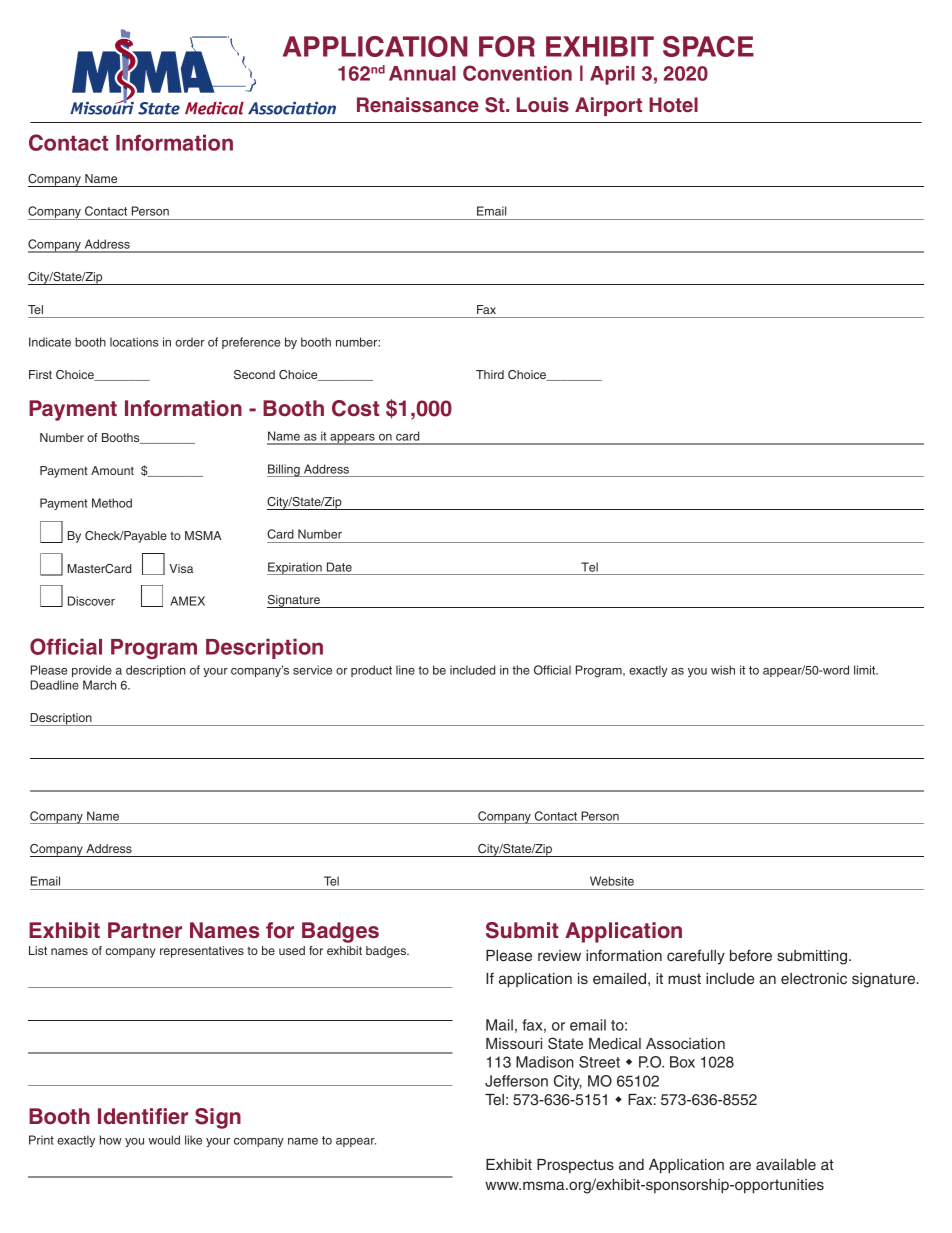 The width and height of the screenshot is (952, 1233). I want to click on Identifier, so click(143, 1116).
